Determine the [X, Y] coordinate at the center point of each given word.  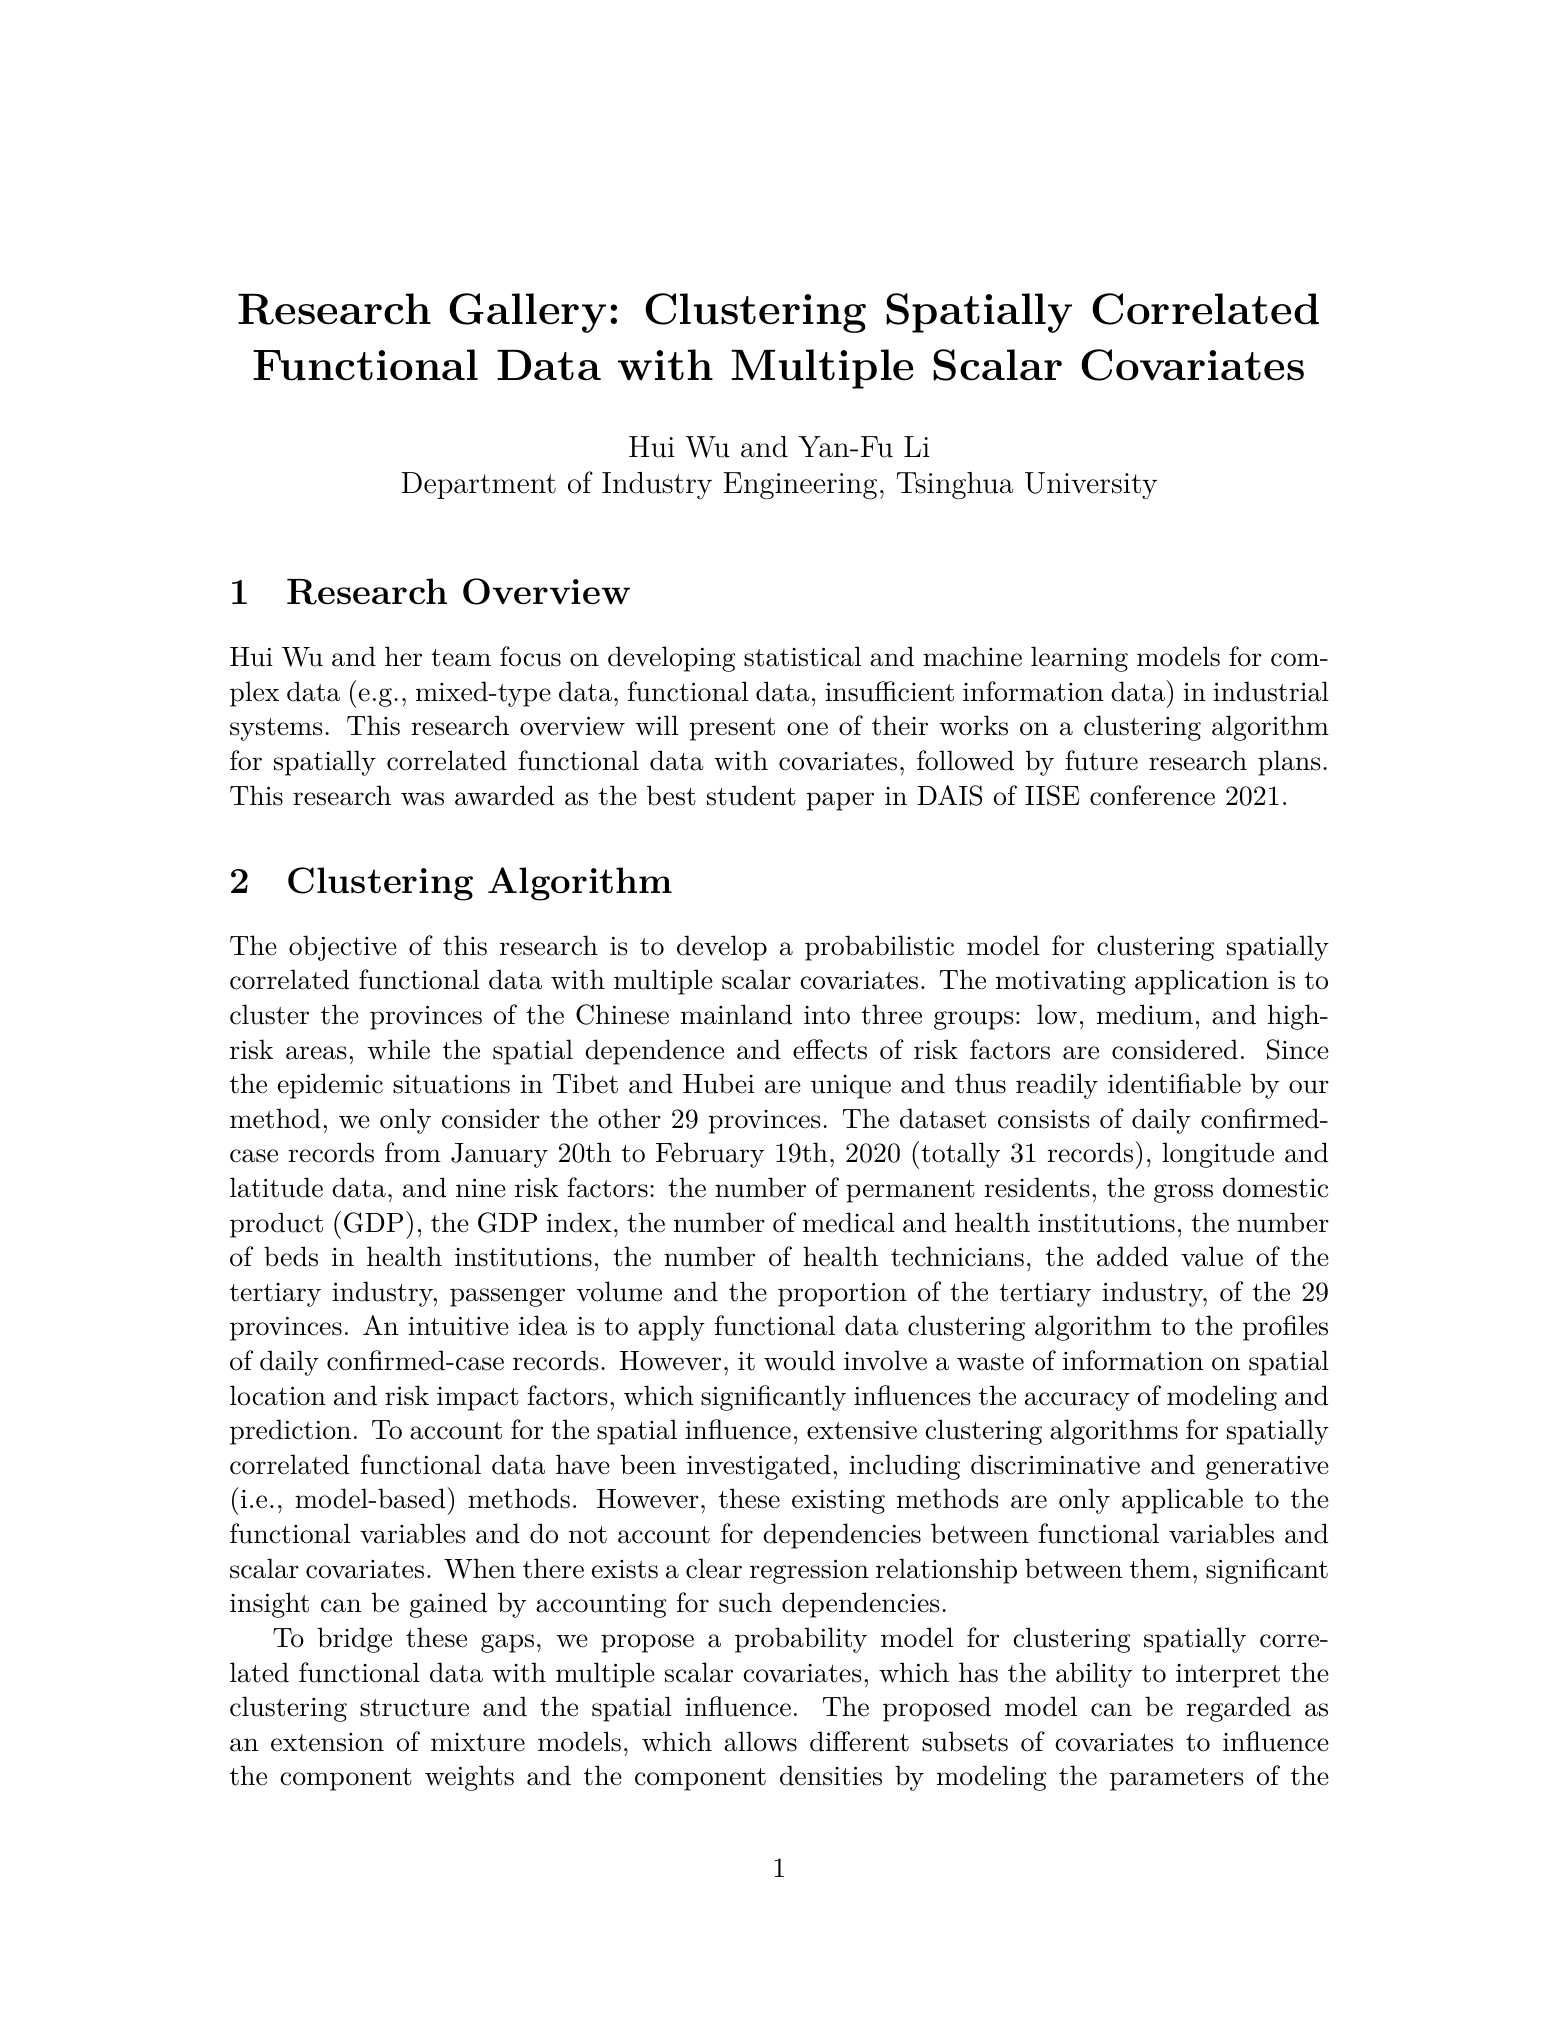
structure [414, 1708]
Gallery [527, 313]
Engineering [800, 486]
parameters [1177, 1779]
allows [760, 1741]
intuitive [458, 1326]
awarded [504, 795]
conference [1152, 795]
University [1091, 485]
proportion [842, 1295]
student [751, 795]
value [1212, 1256]
